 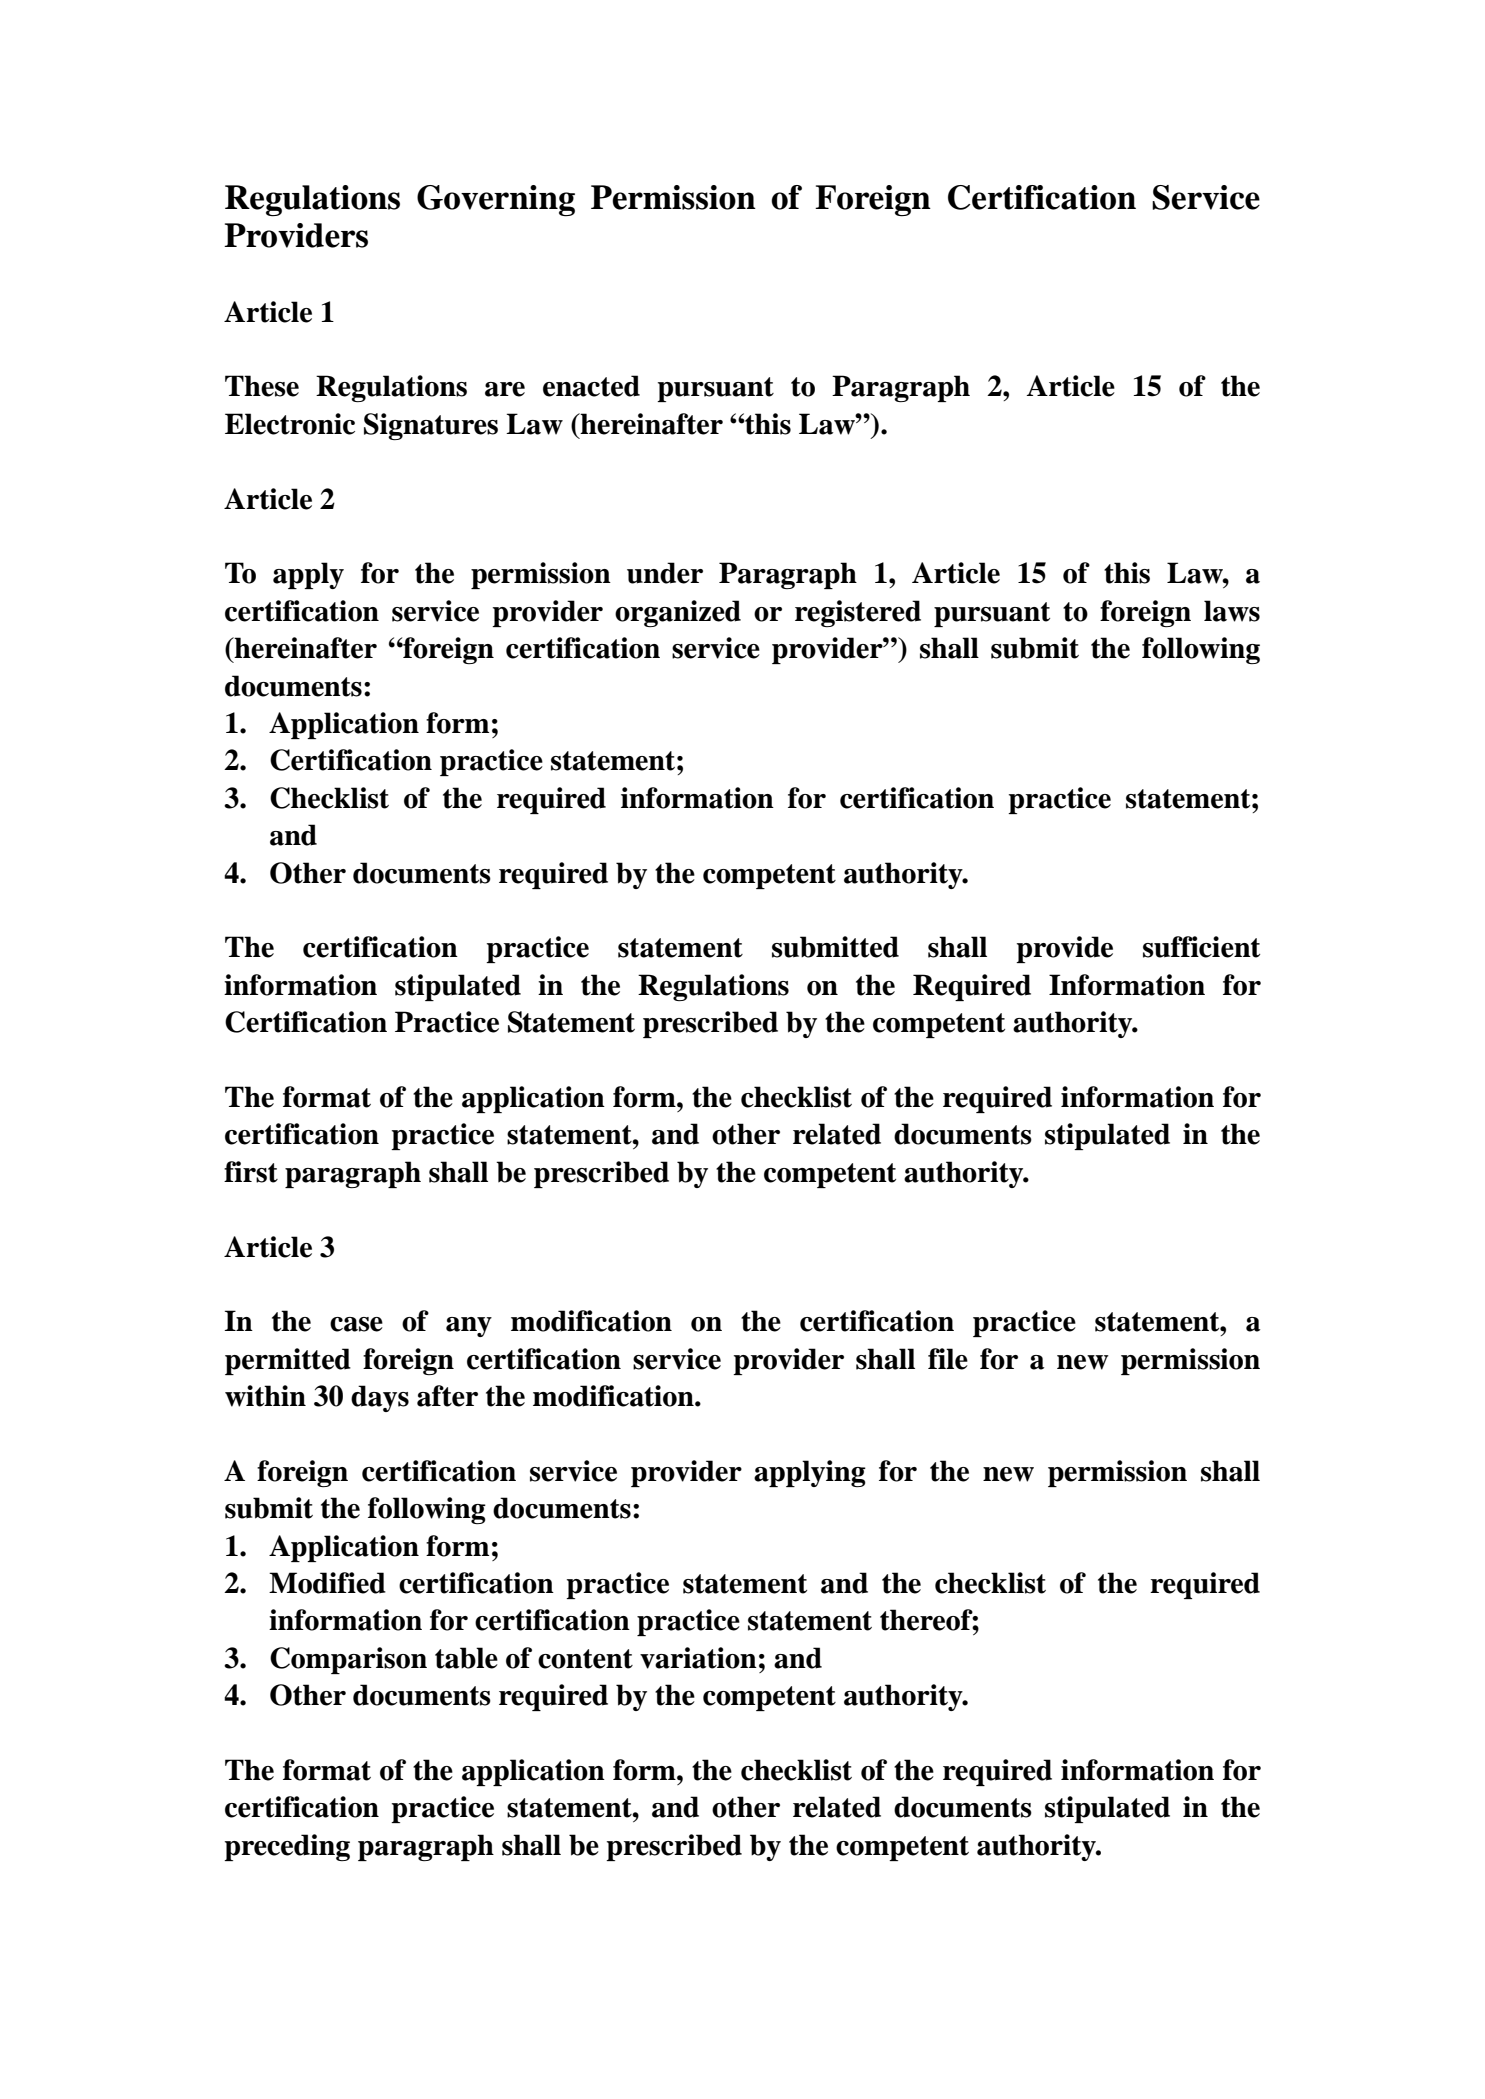 I want to click on file, so click(x=948, y=1359).
